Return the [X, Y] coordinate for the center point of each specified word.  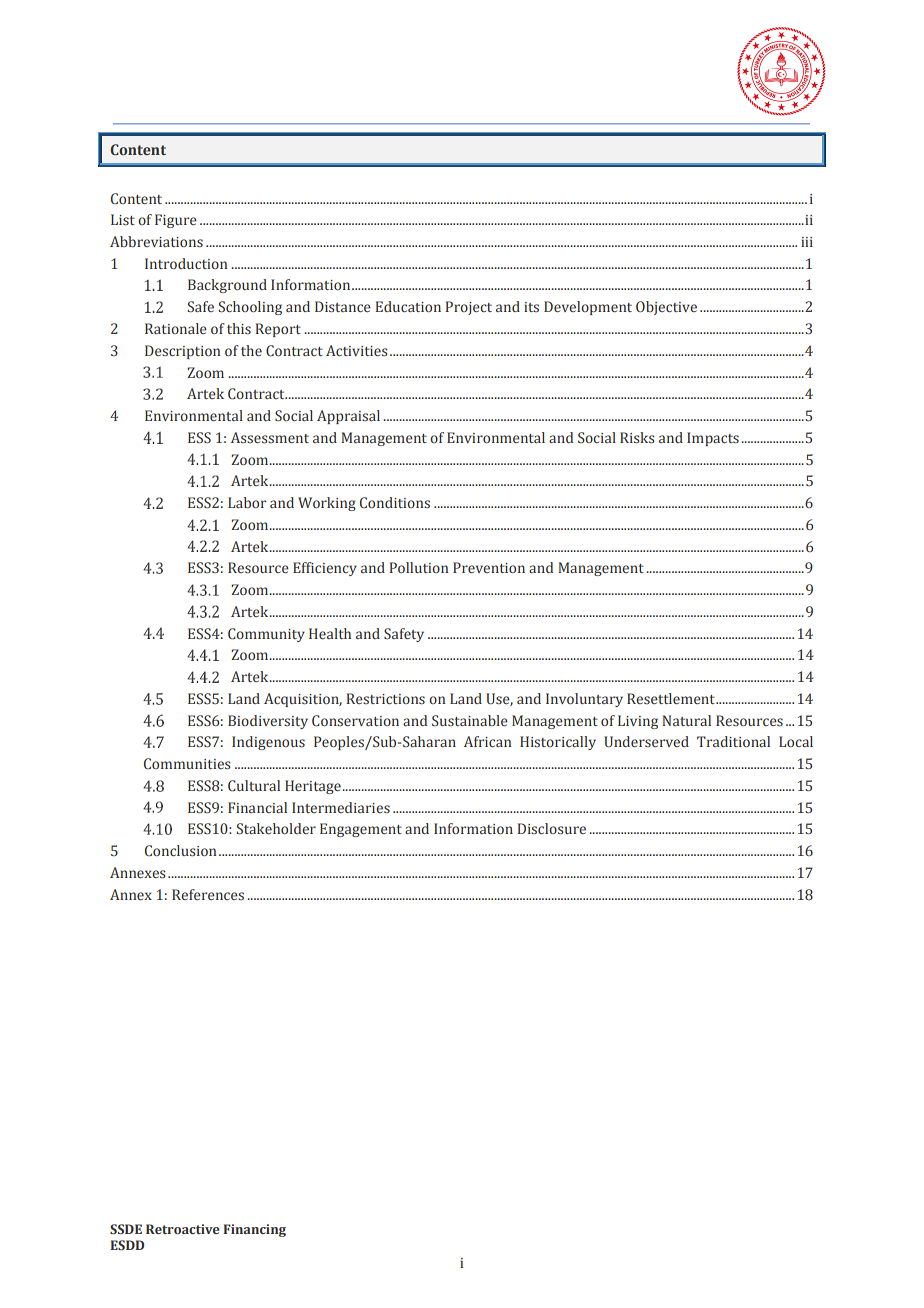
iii [807, 242]
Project [468, 308]
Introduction [186, 263]
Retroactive [183, 1229]
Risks [637, 438]
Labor [247, 502]
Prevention [489, 567]
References [208, 894]
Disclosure [551, 829]
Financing [255, 1230]
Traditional [733, 741]
